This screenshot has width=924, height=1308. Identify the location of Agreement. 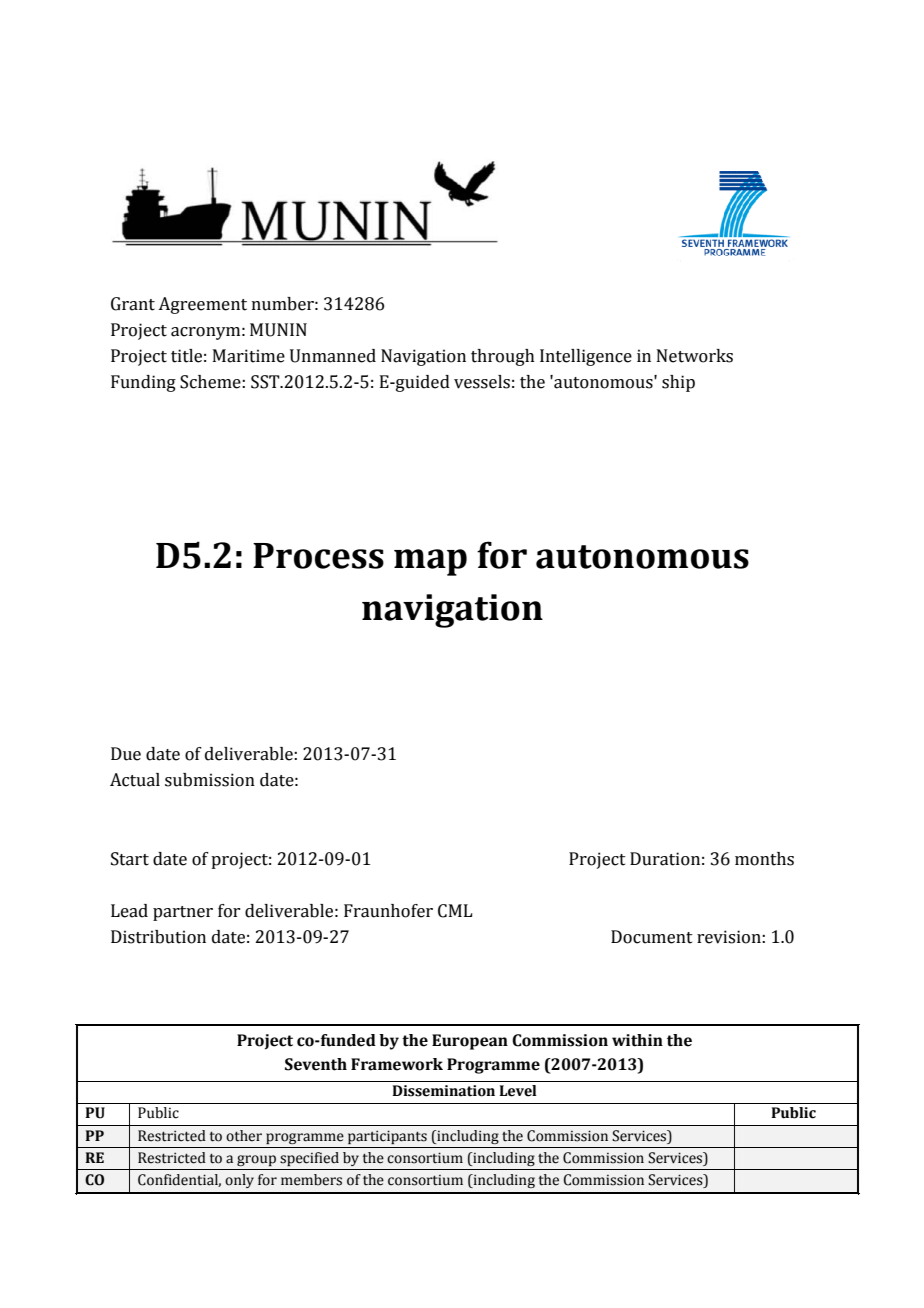
(202, 305).
